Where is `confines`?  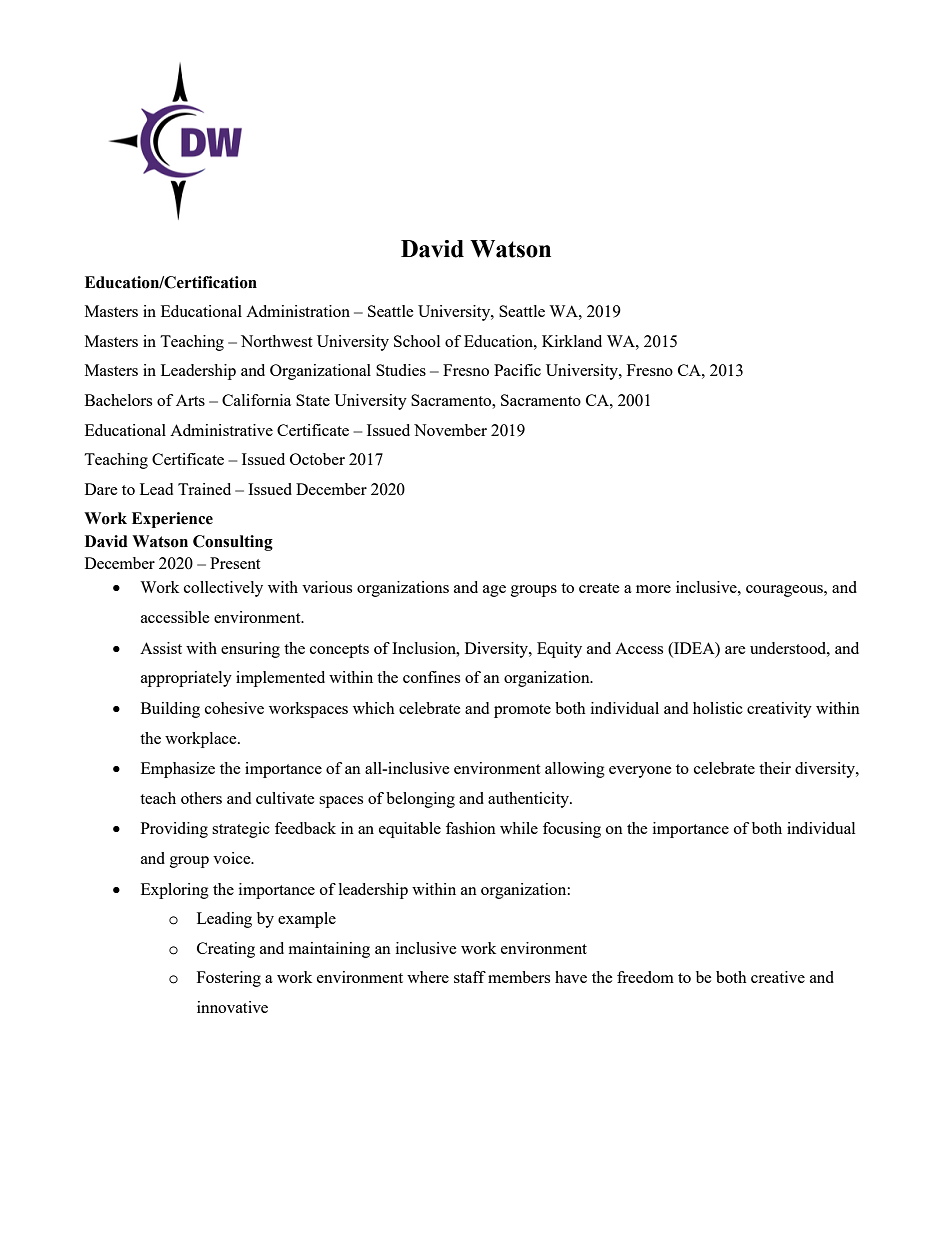 confines is located at coordinates (431, 677).
